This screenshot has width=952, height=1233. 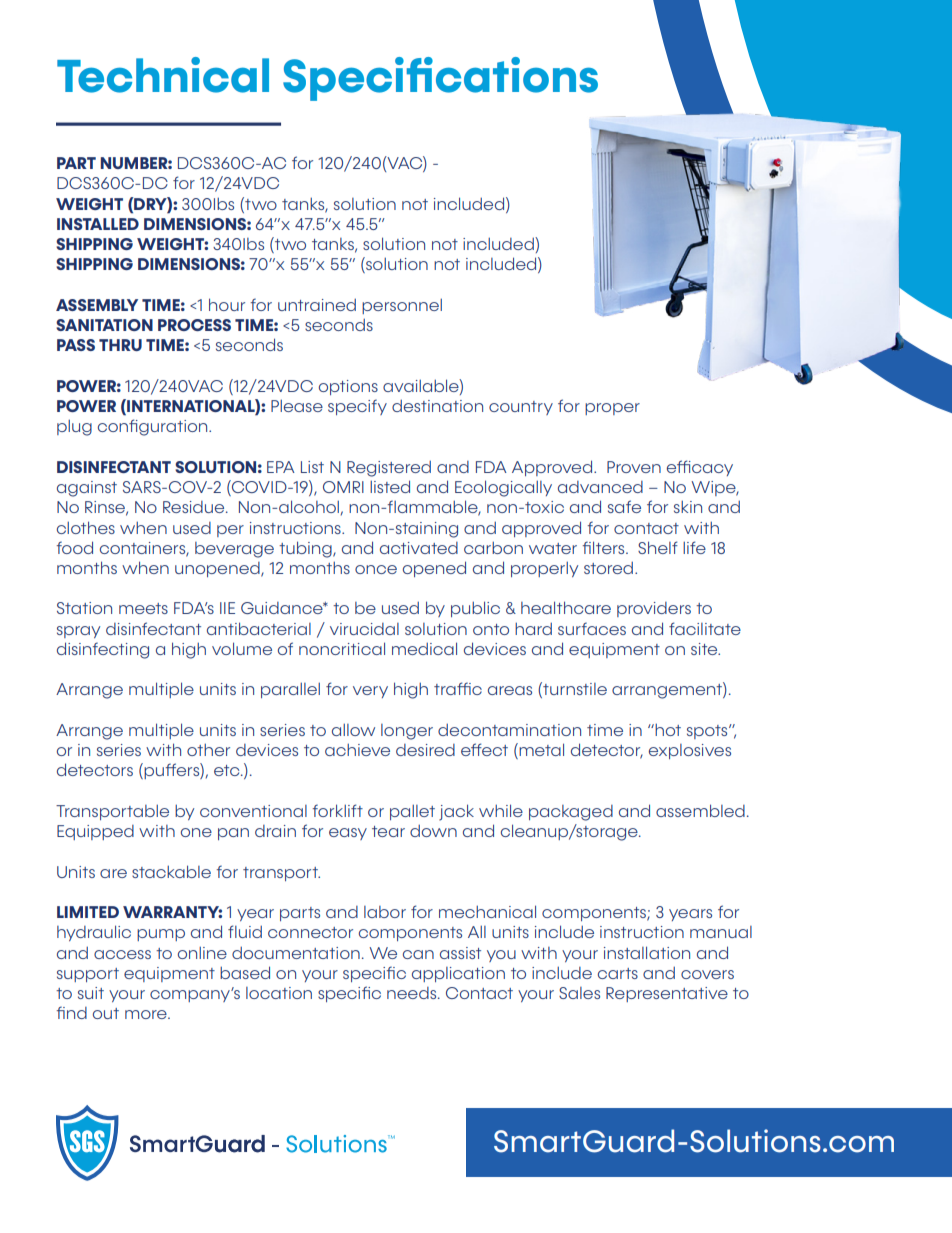 What do you see at coordinates (154, 427) in the screenshot?
I see `configuration` at bounding box center [154, 427].
